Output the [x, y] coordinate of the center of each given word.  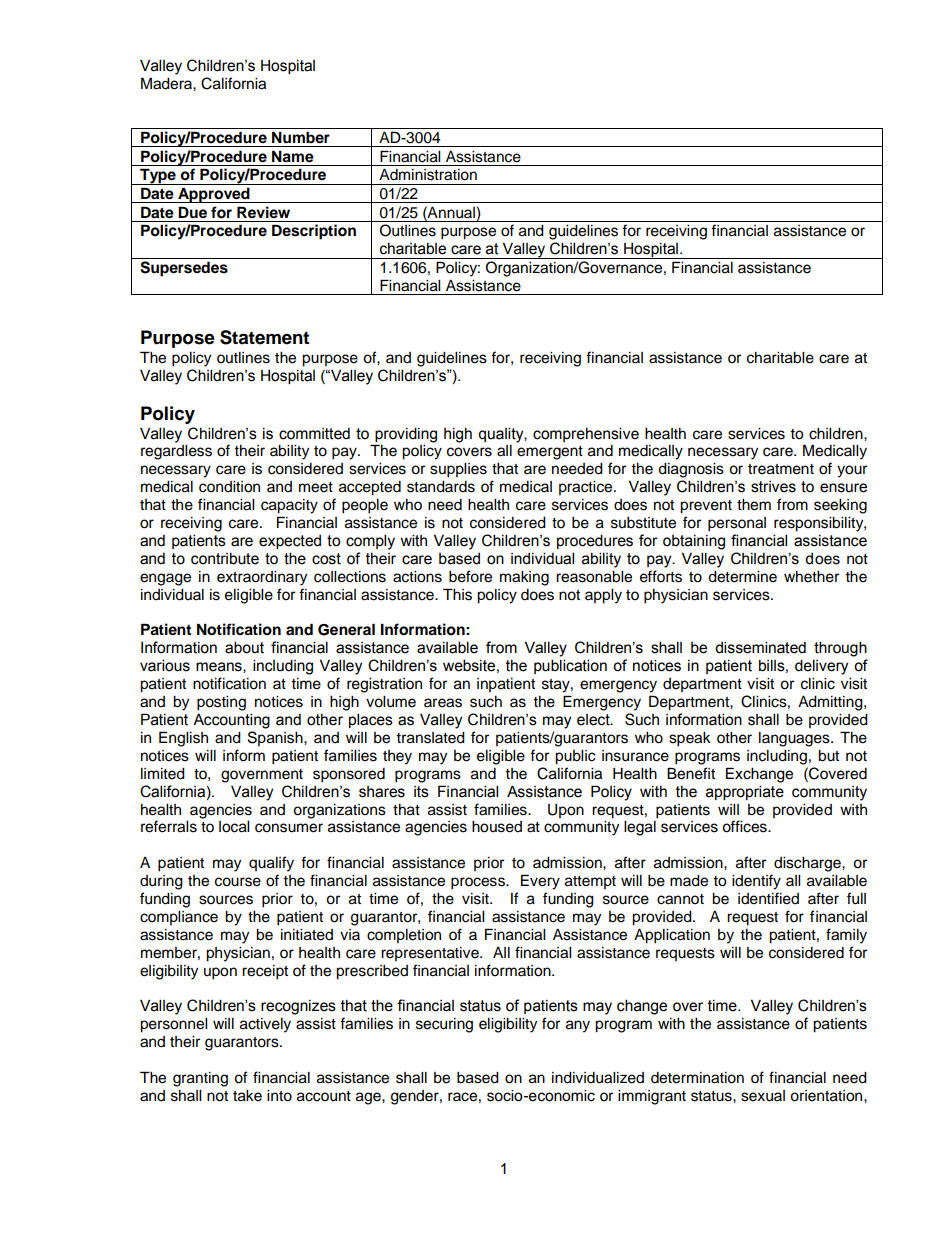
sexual [763, 1096]
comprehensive [586, 434]
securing [444, 1025]
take [247, 1096]
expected [290, 542]
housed [497, 827]
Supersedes [184, 269]
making [524, 578]
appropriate [745, 792]
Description [314, 232]
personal [737, 524]
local [234, 827]
